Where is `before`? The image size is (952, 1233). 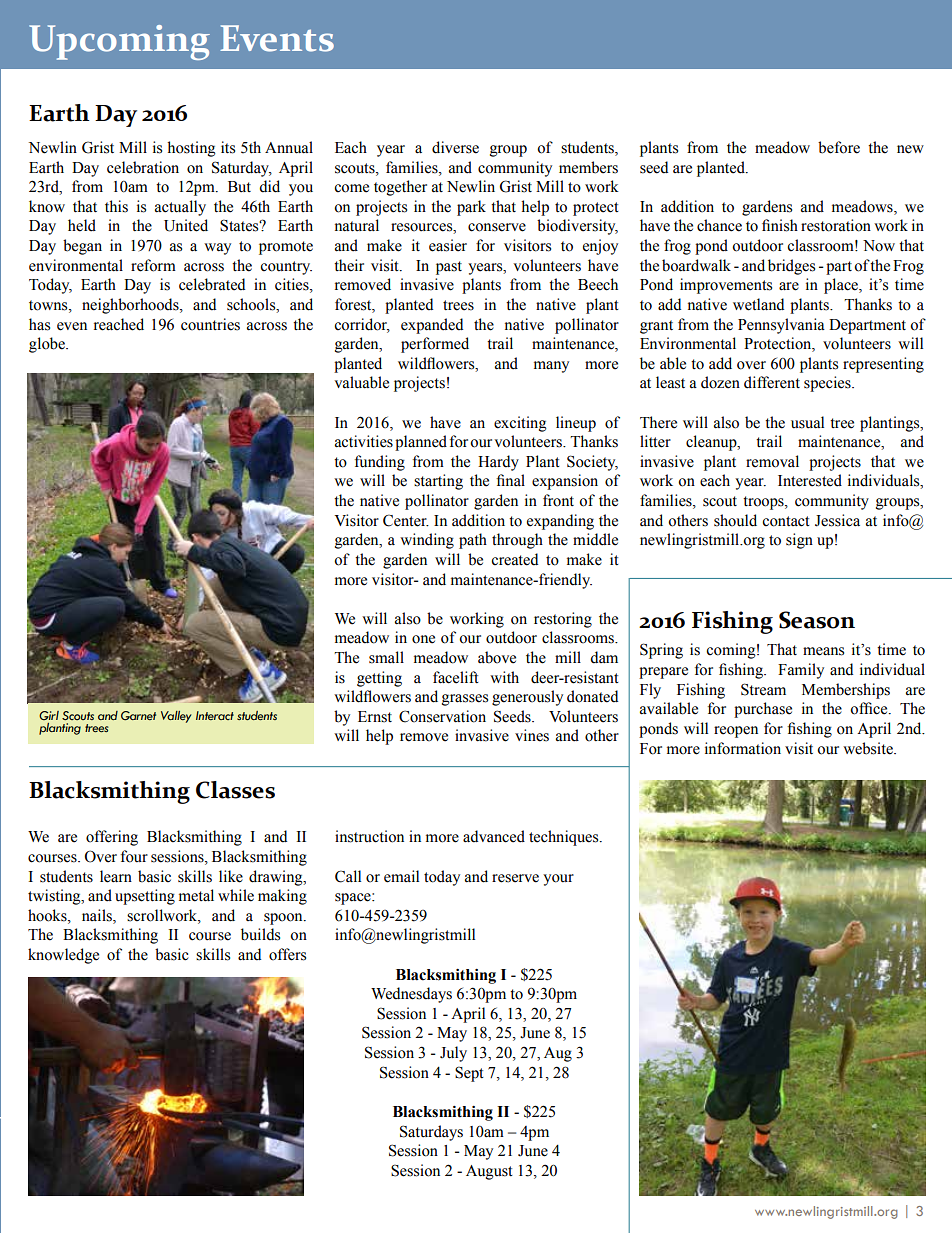 before is located at coordinates (839, 147).
